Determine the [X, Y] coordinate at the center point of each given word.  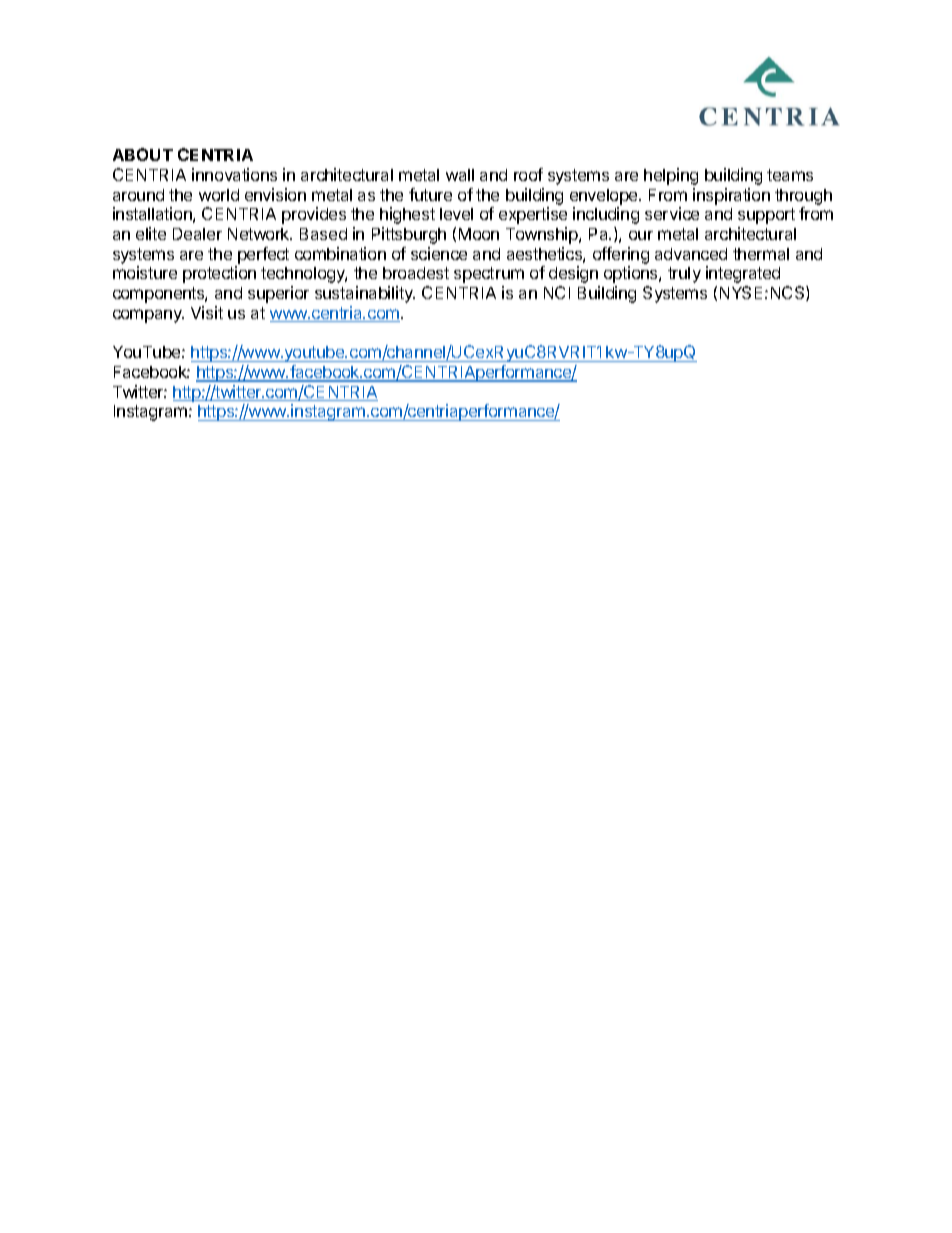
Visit [207, 312]
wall [460, 175]
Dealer [197, 234]
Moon [479, 234]
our [641, 235]
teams [790, 175]
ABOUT [143, 154]
